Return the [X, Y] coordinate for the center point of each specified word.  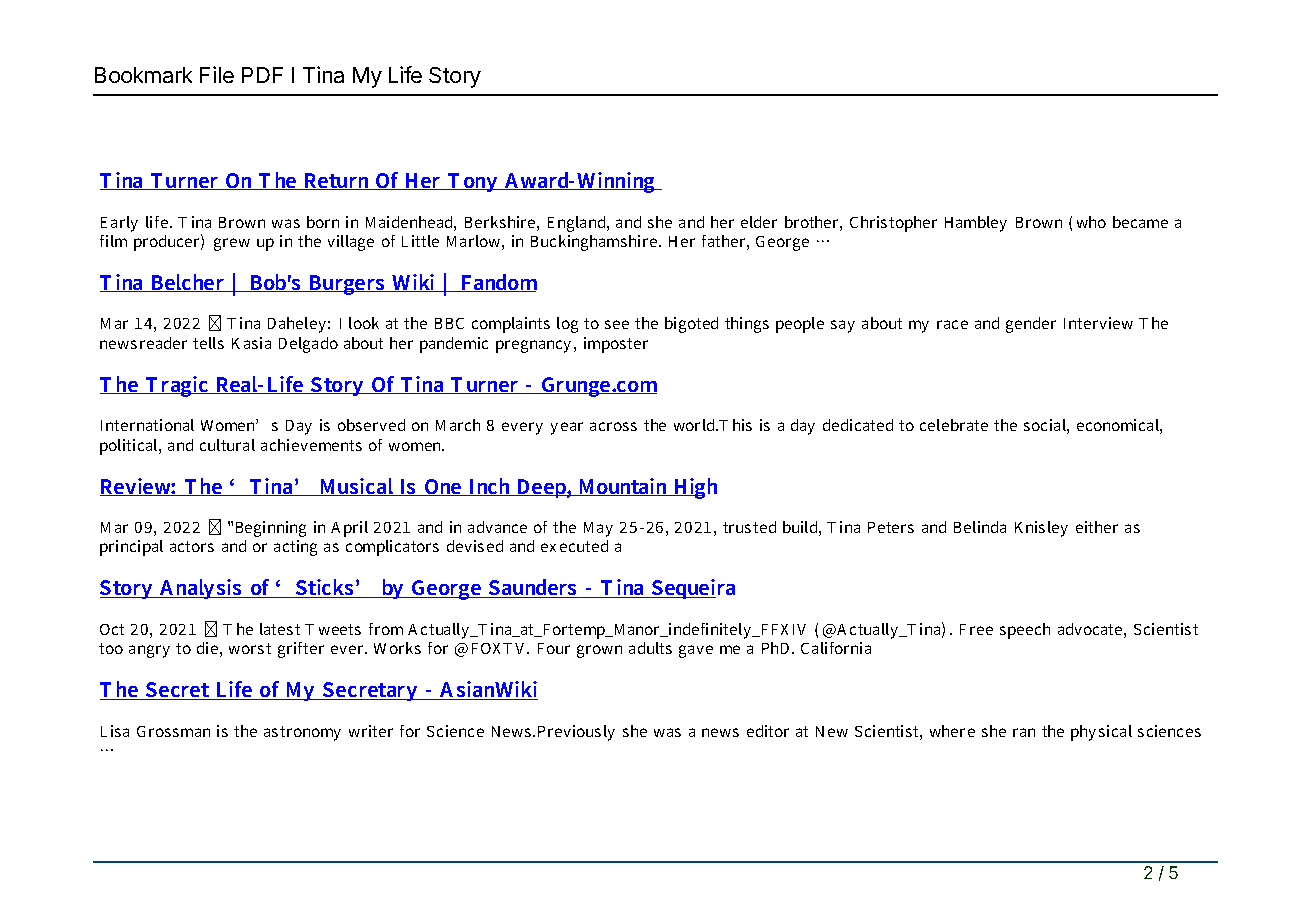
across [613, 426]
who [1091, 222]
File [217, 74]
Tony [472, 182]
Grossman [173, 731]
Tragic [177, 386]
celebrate [954, 425]
